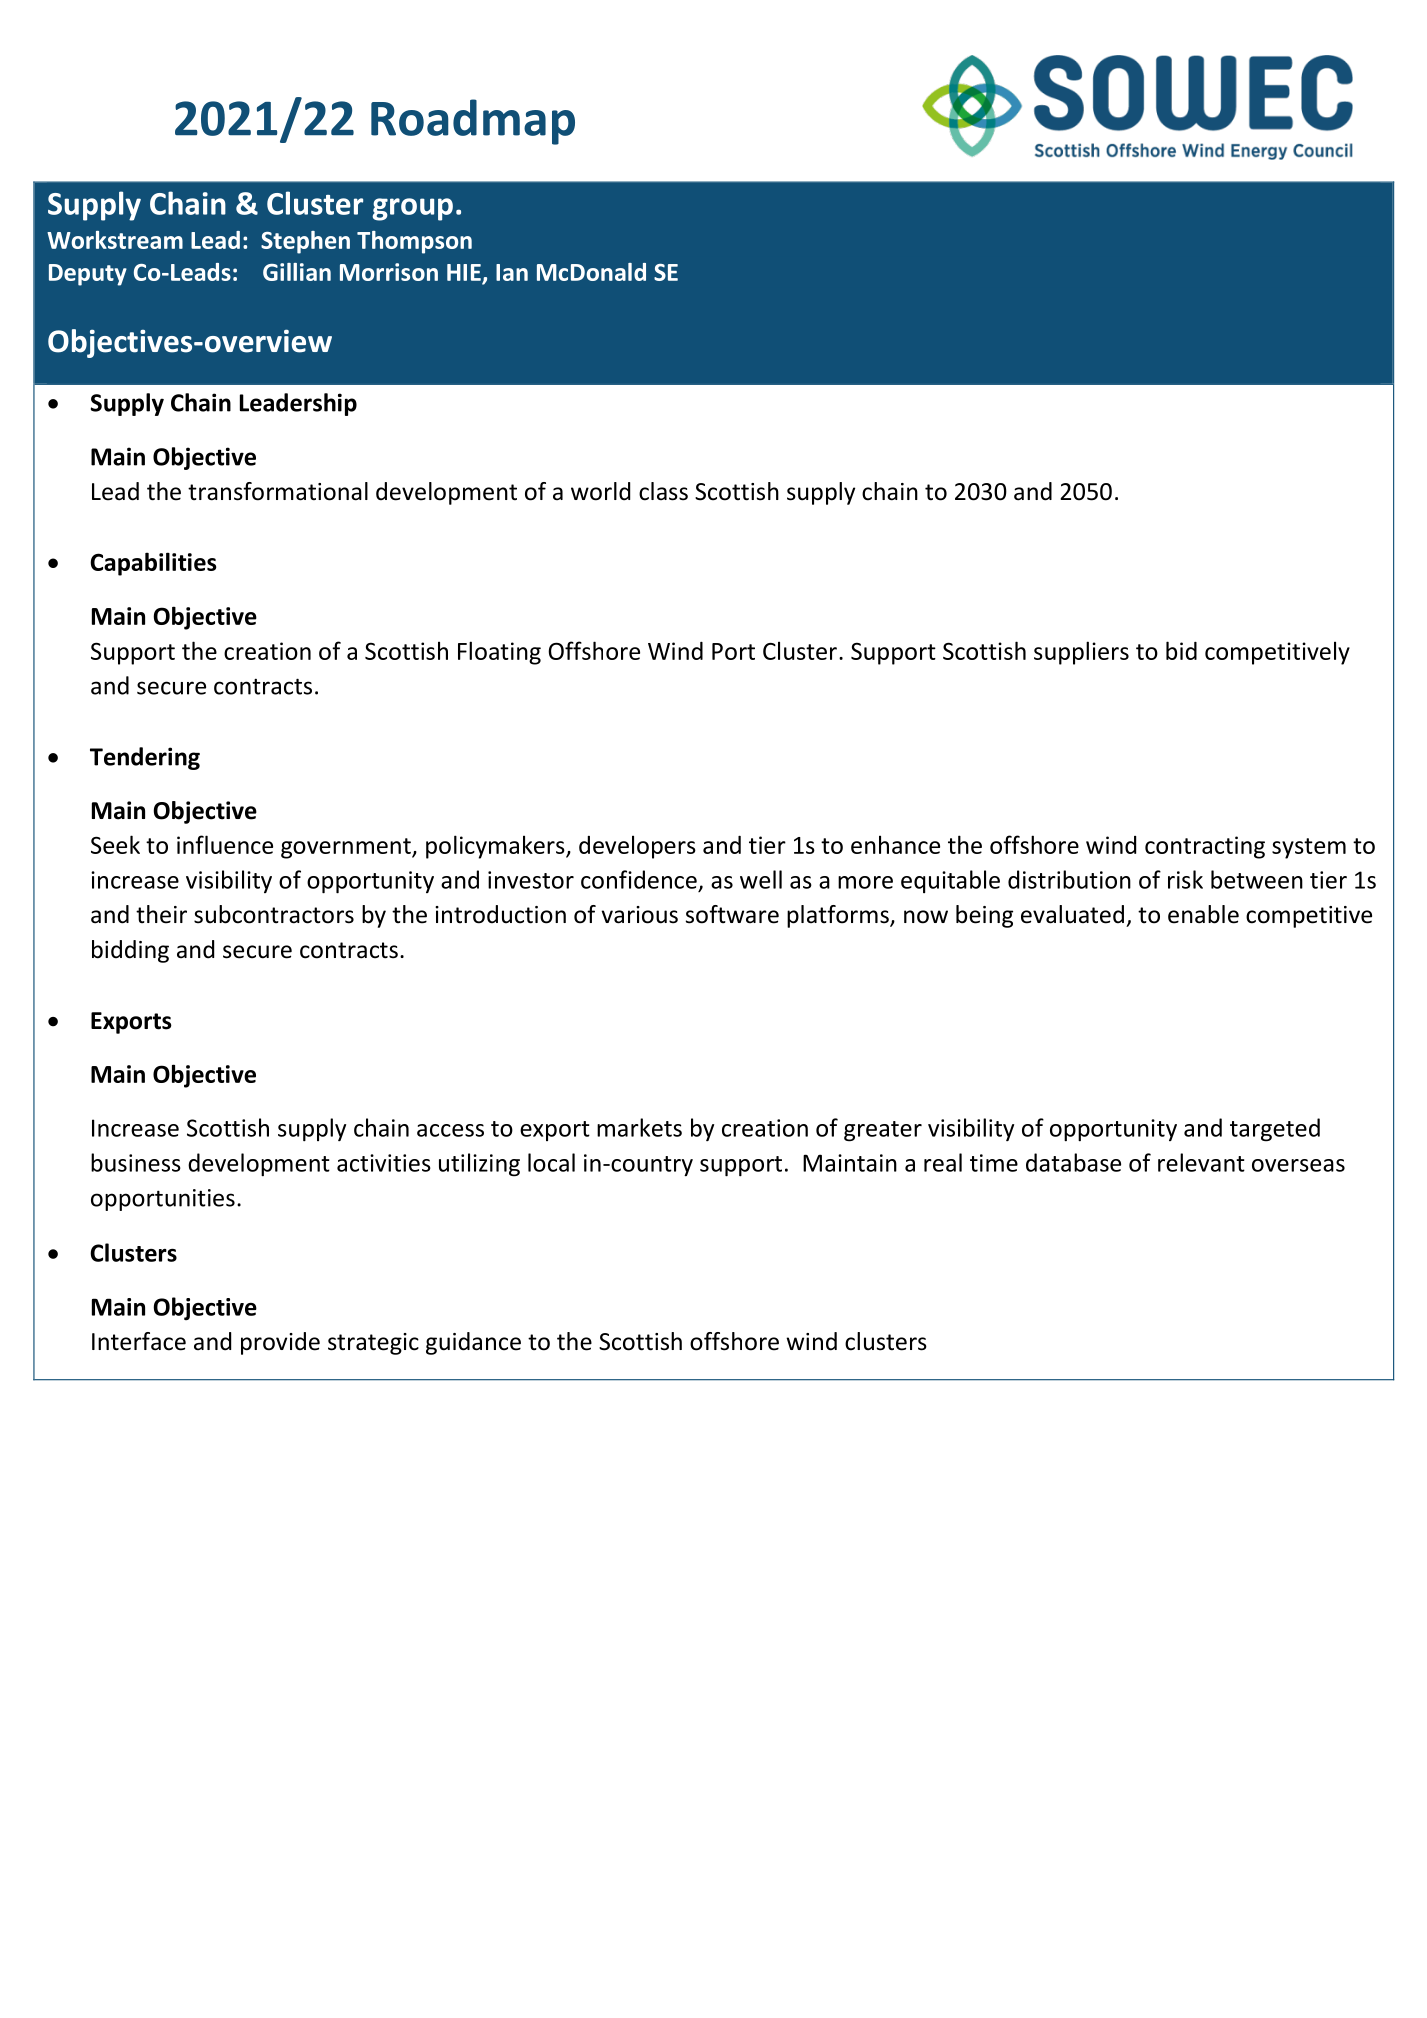  I want to click on guidance, so click(473, 1343).
